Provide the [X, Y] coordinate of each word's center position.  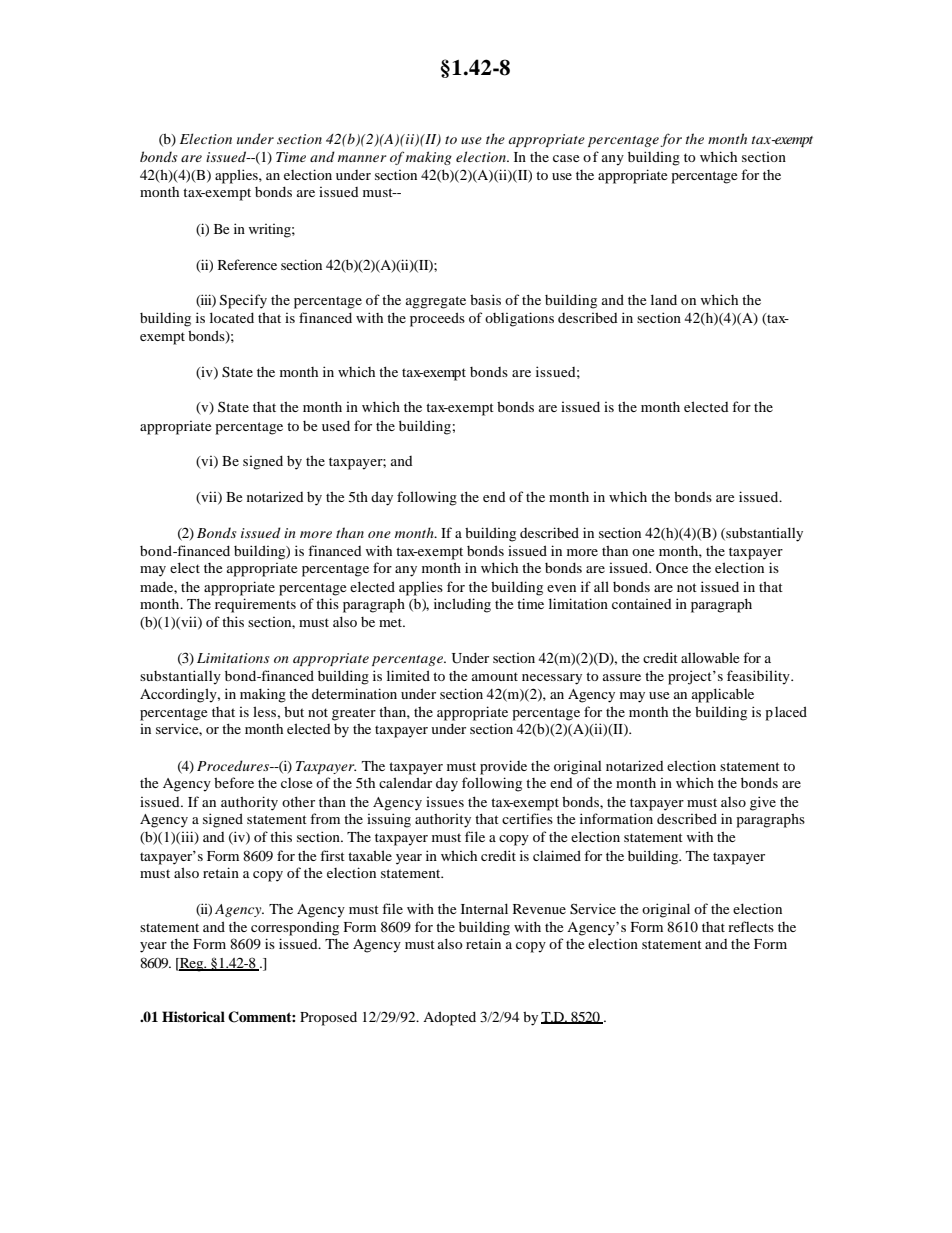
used [336, 425]
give [763, 803]
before [234, 782]
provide [503, 767]
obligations [519, 319]
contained [642, 604]
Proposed [328, 1018]
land [664, 299]
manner [362, 158]
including [462, 605]
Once [672, 567]
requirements [255, 605]
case [566, 158]
